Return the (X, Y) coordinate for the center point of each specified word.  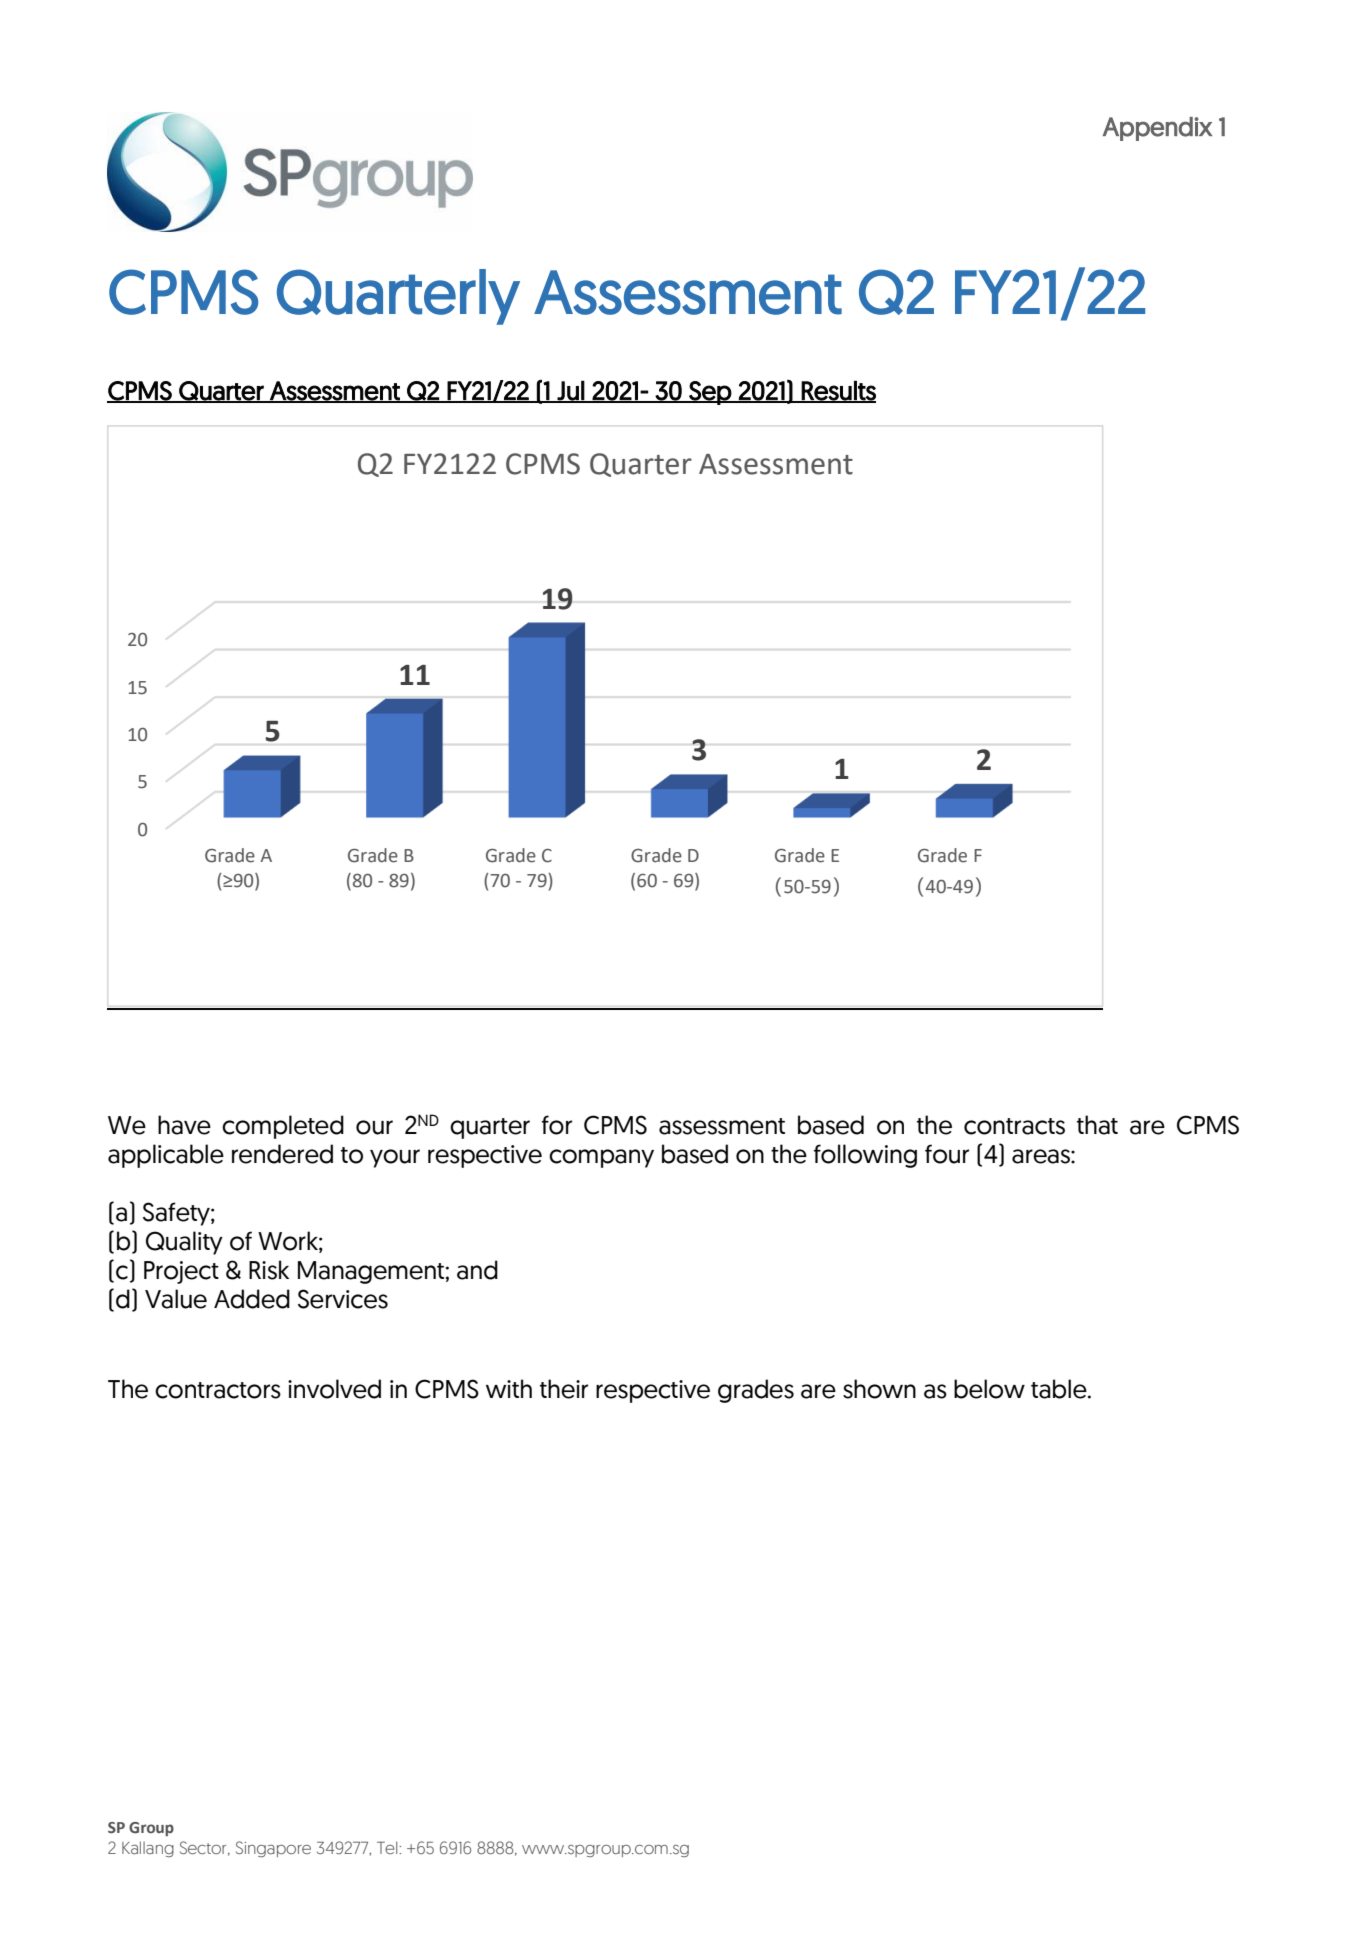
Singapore (273, 1849)
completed (283, 1127)
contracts (1014, 1126)
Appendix (1157, 129)
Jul (571, 391)
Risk (269, 1270)
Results (838, 391)
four (947, 1154)
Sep (710, 393)
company (601, 1158)
